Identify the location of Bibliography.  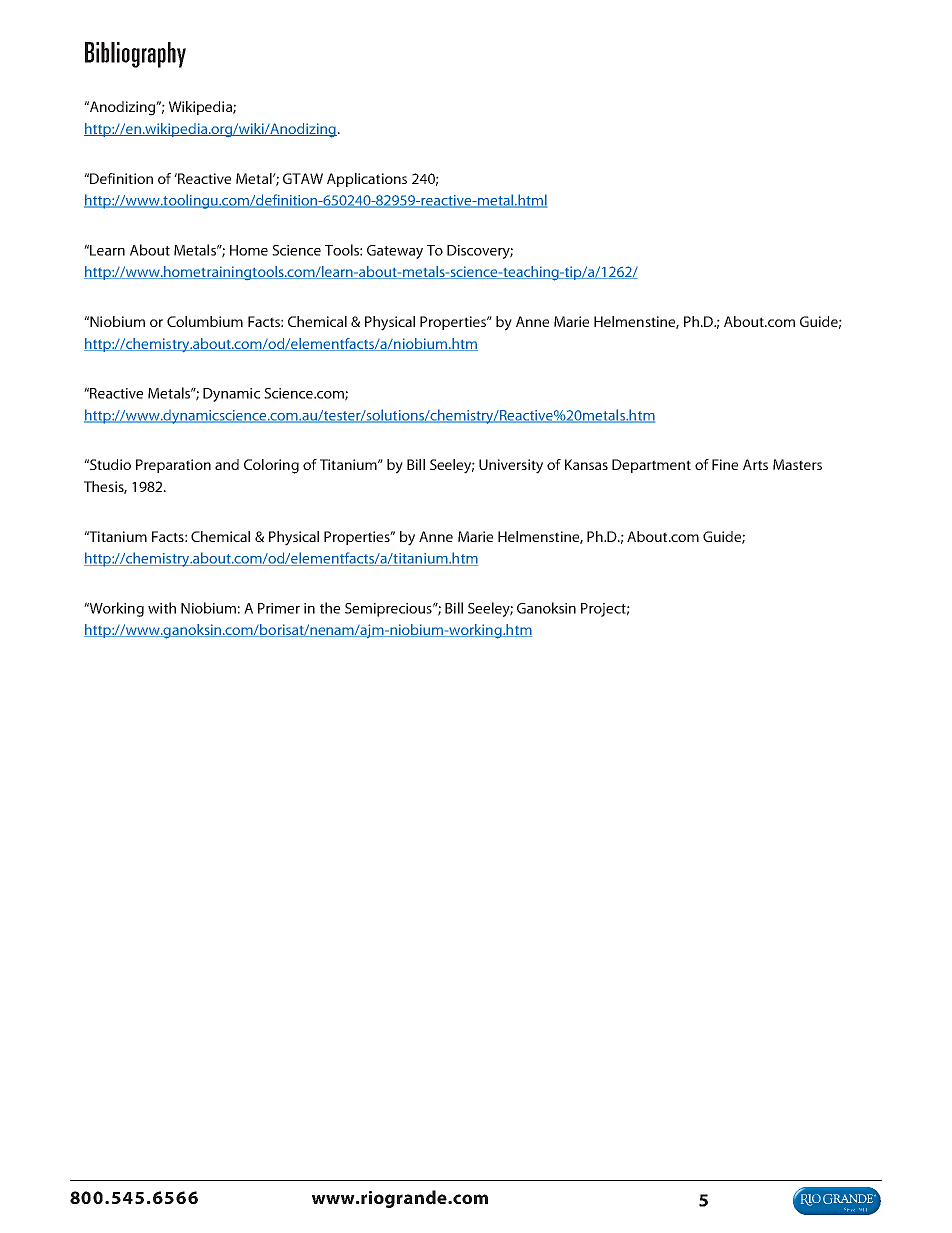
(135, 55).
